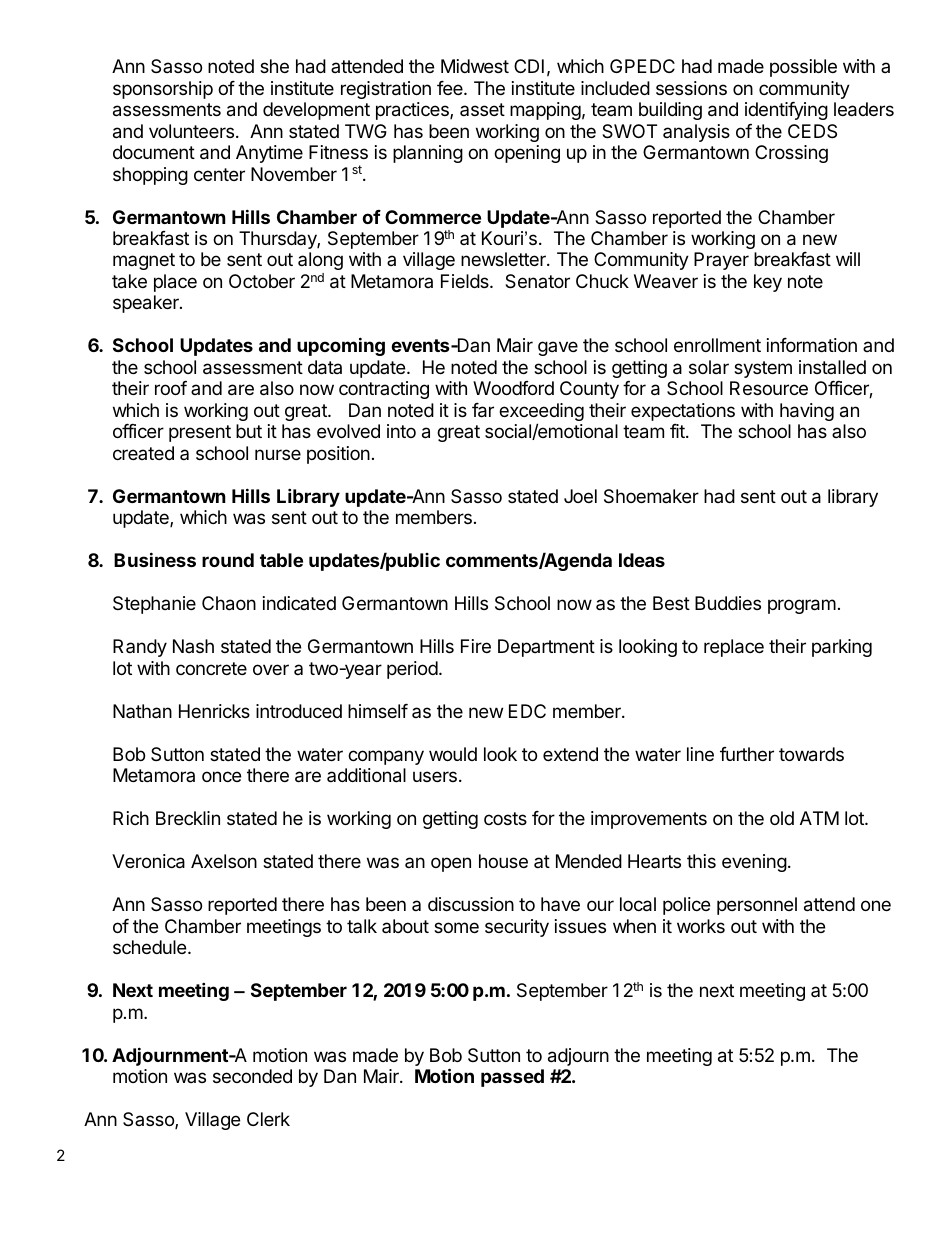 Image resolution: width=952 pixels, height=1233 pixels. I want to click on house, so click(503, 861).
